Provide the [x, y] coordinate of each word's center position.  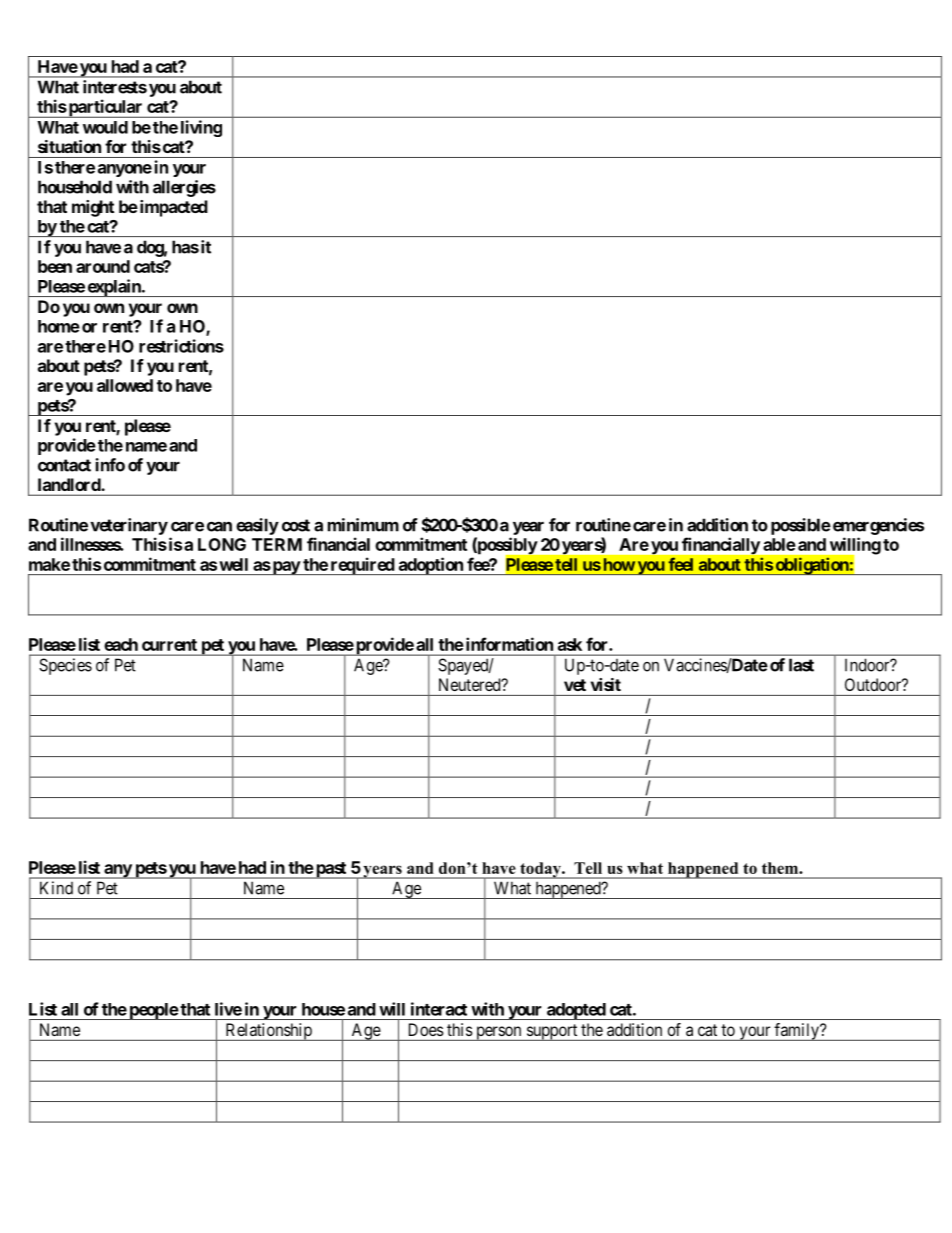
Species [65, 666]
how [619, 564]
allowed [125, 385]
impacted [172, 208]
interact [439, 1009]
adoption [430, 566]
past [331, 870]
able [779, 544]
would [105, 127]
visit [606, 684]
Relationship [268, 1032]
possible [801, 526]
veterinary [129, 526]
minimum [363, 525]
